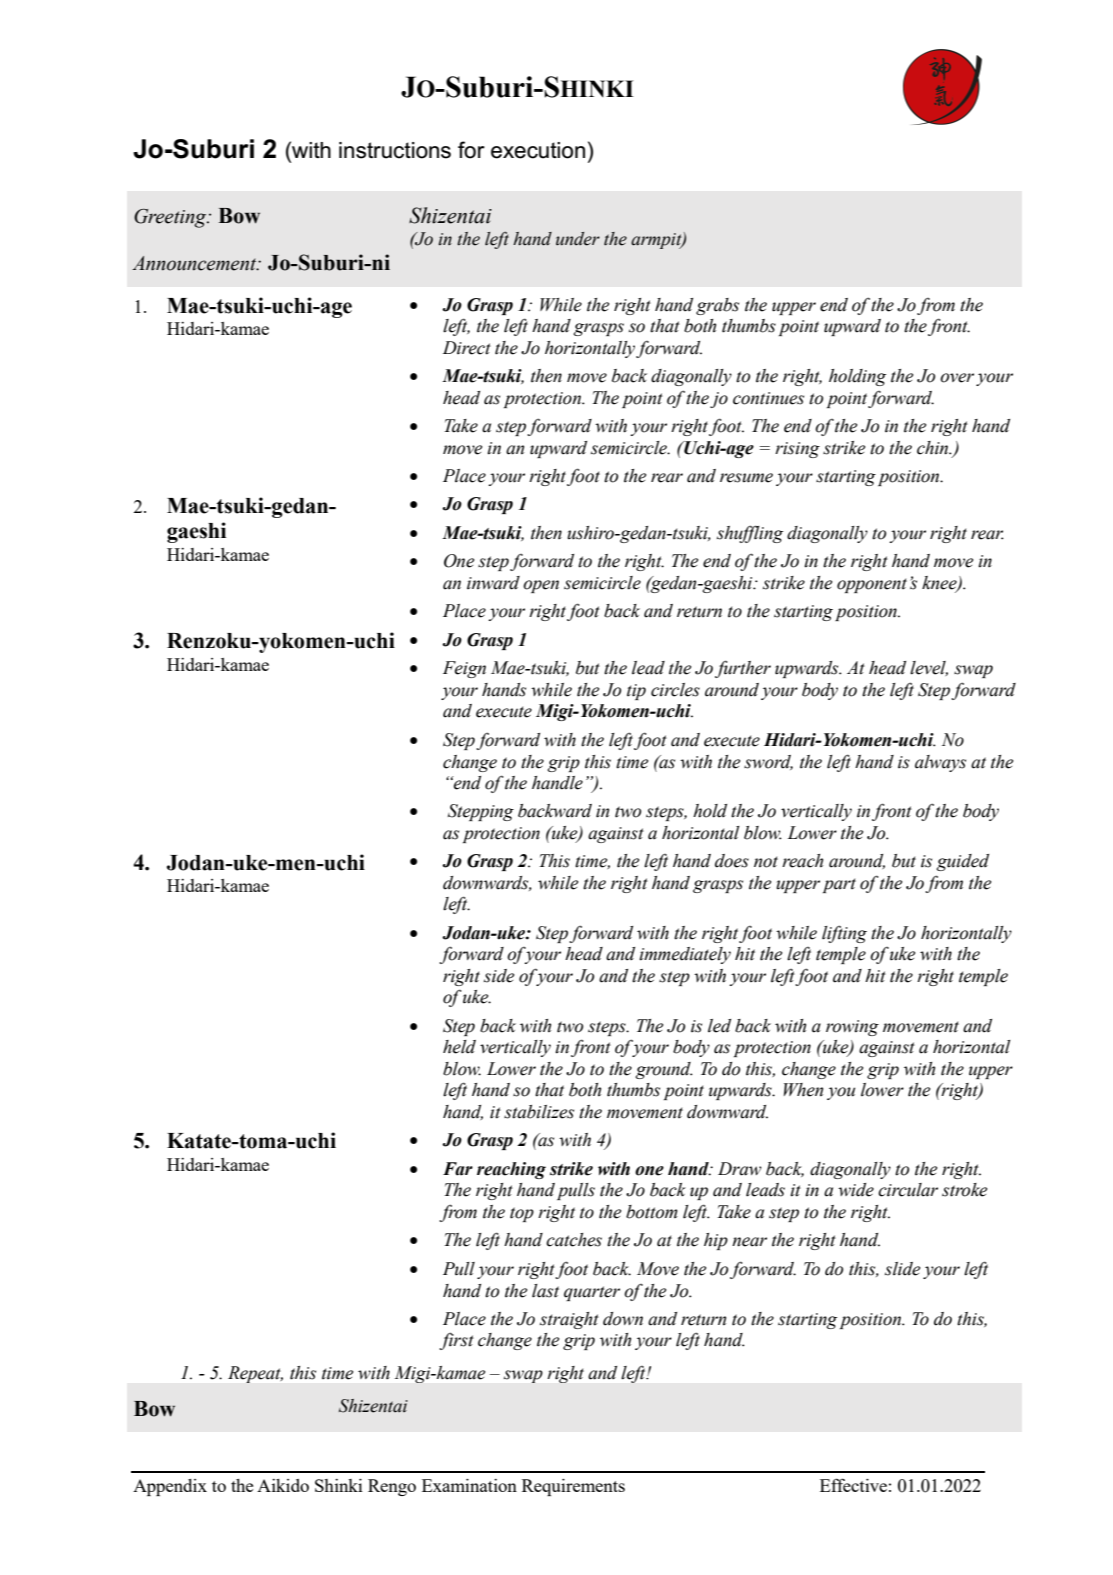 Image resolution: width=1113 pixels, height=1575 pixels. Describe the element at coordinates (717, 306) in the page. I see `grabs` at that location.
